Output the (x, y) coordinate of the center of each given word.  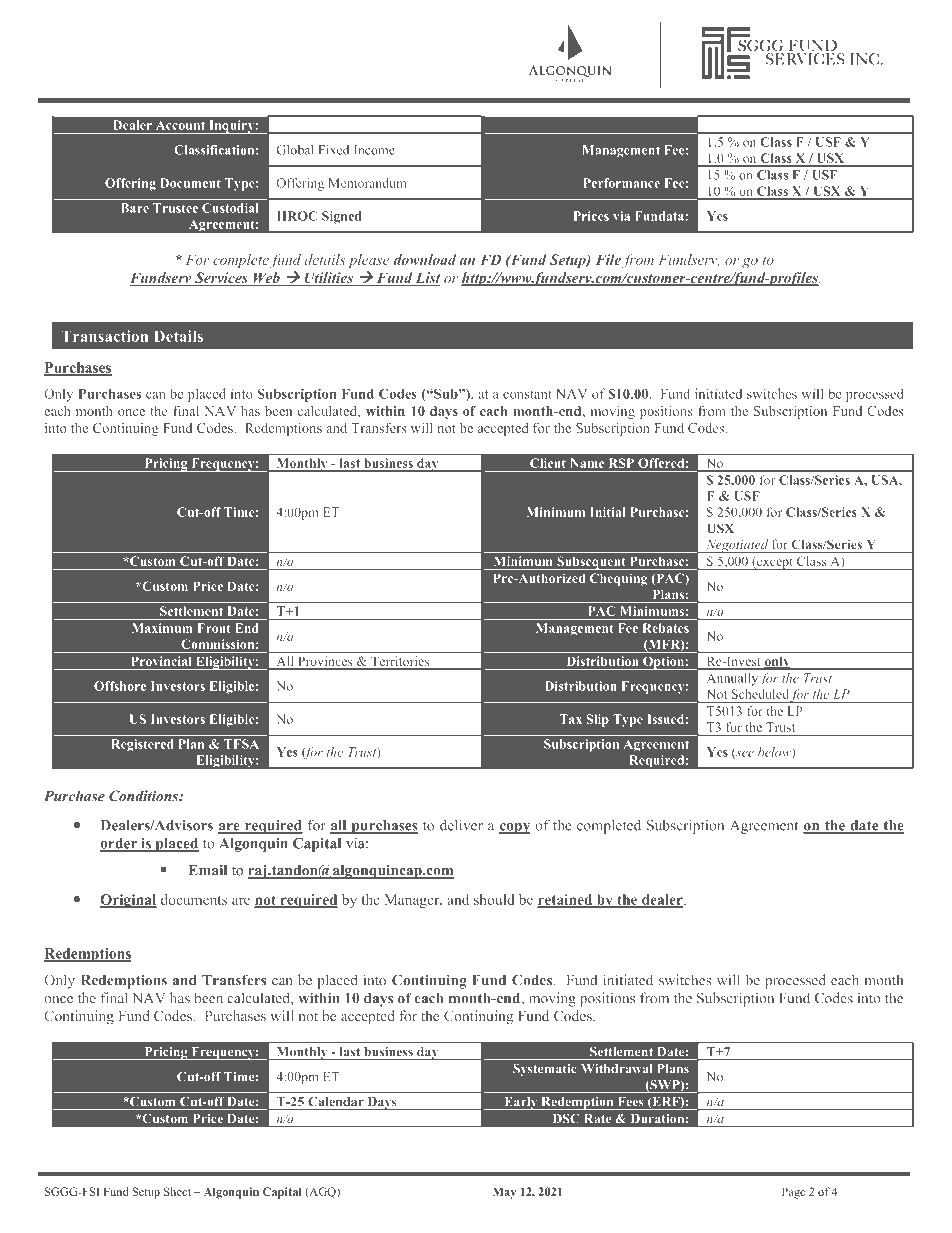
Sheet (177, 1191)
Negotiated (737, 546)
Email (208, 870)
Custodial (230, 208)
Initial (608, 512)
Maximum (162, 628)
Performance (621, 183)
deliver (461, 825)
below (775, 753)
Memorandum (368, 183)
